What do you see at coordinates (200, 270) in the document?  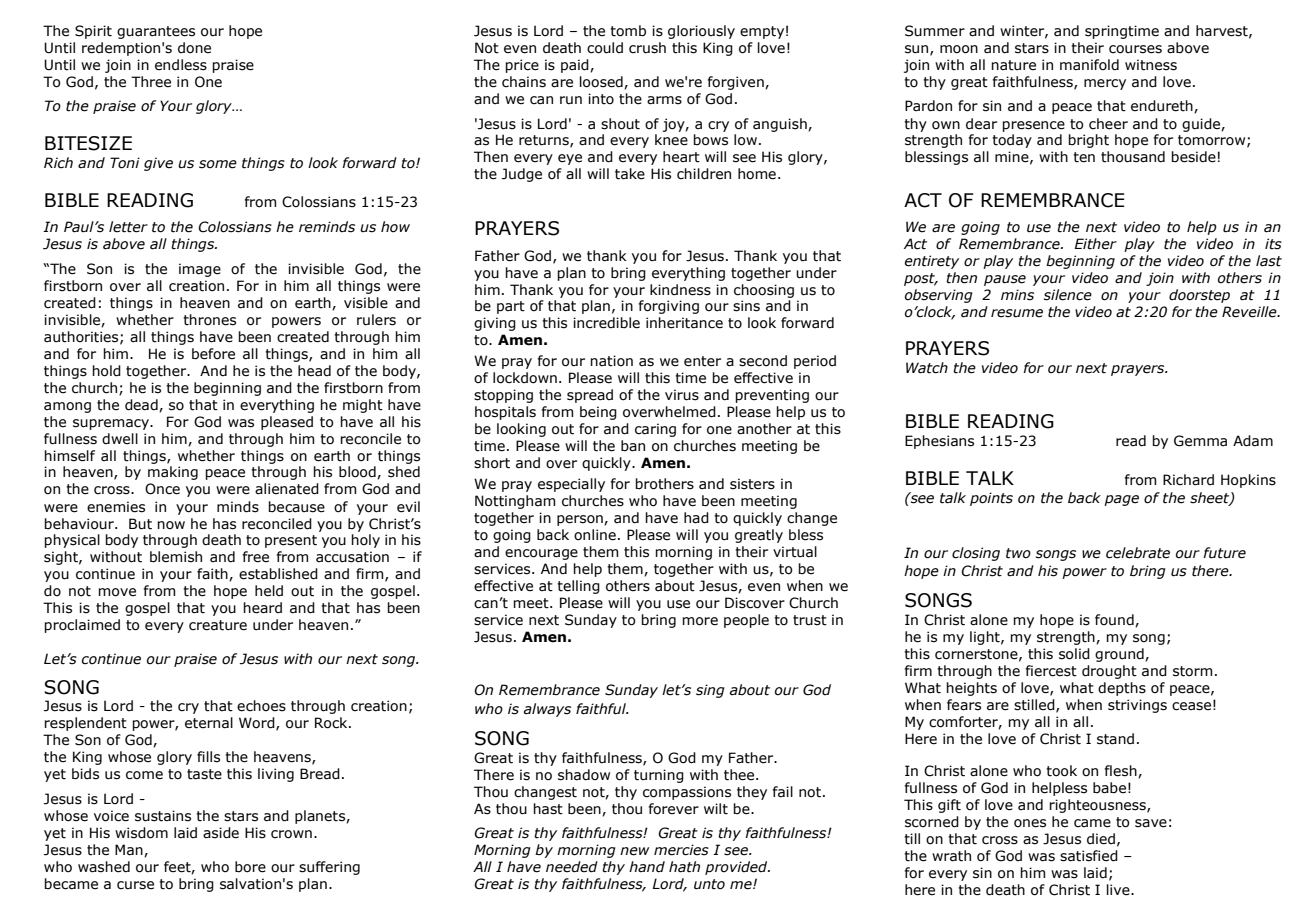 I see `image` at bounding box center [200, 270].
